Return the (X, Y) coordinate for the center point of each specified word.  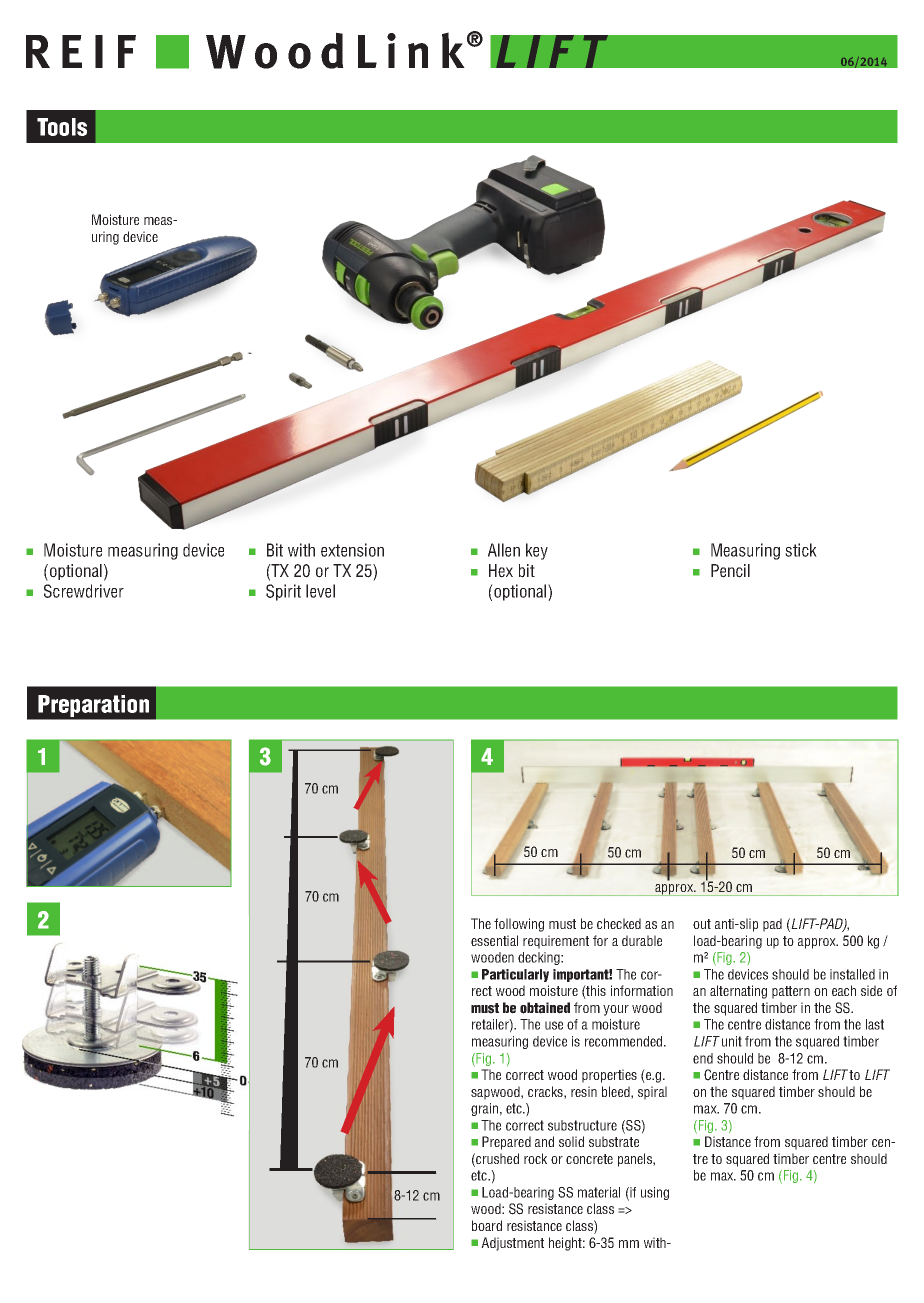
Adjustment (512, 1244)
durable (642, 940)
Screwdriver (84, 591)
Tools (62, 127)
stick (801, 550)
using (655, 1193)
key (537, 551)
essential (494, 940)
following (519, 925)
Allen (504, 550)
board (487, 1225)
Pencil (730, 571)
